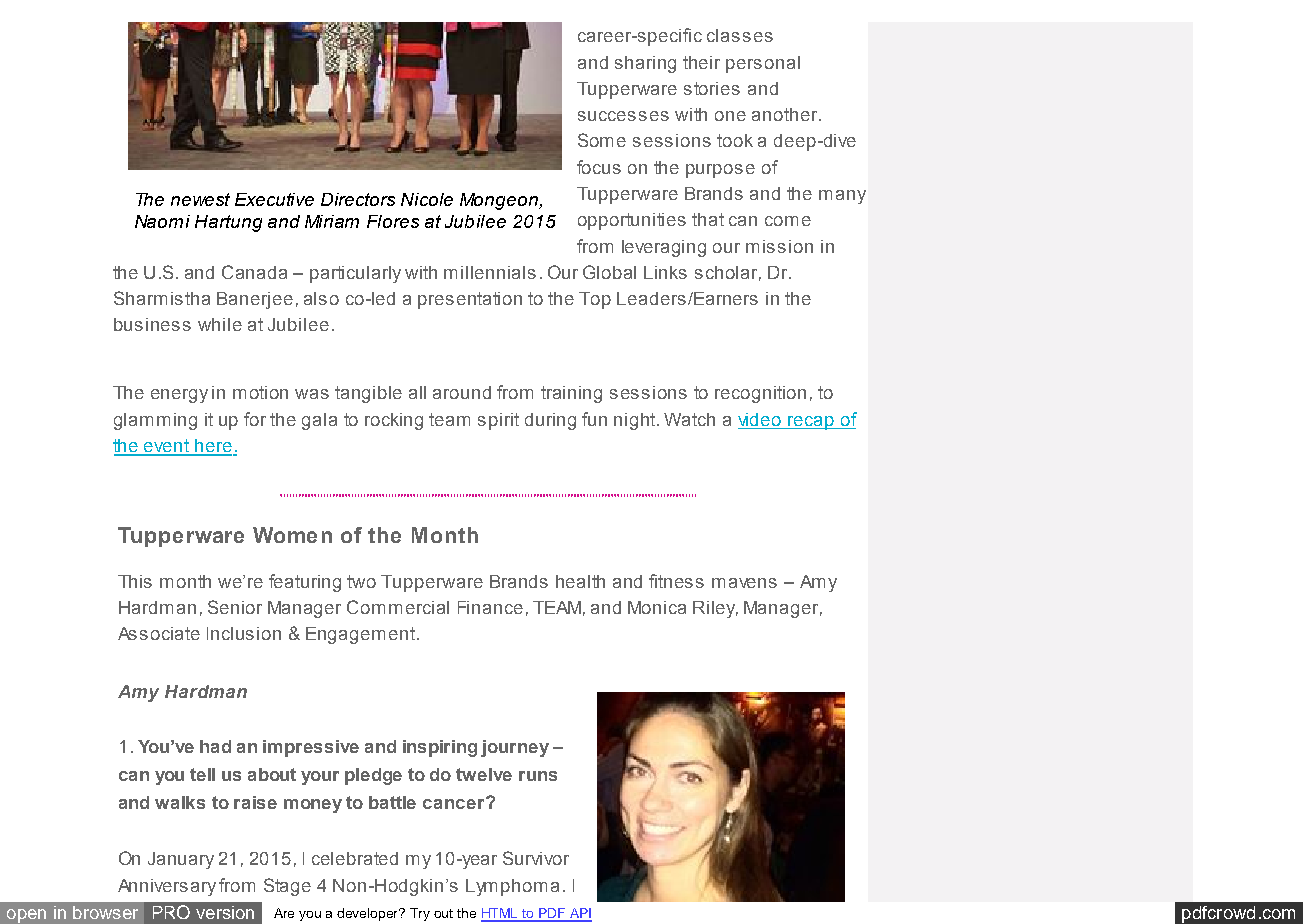 The height and width of the page is (924, 1303). Describe the element at coordinates (159, 633) in the page. I see `Associate` at that location.
